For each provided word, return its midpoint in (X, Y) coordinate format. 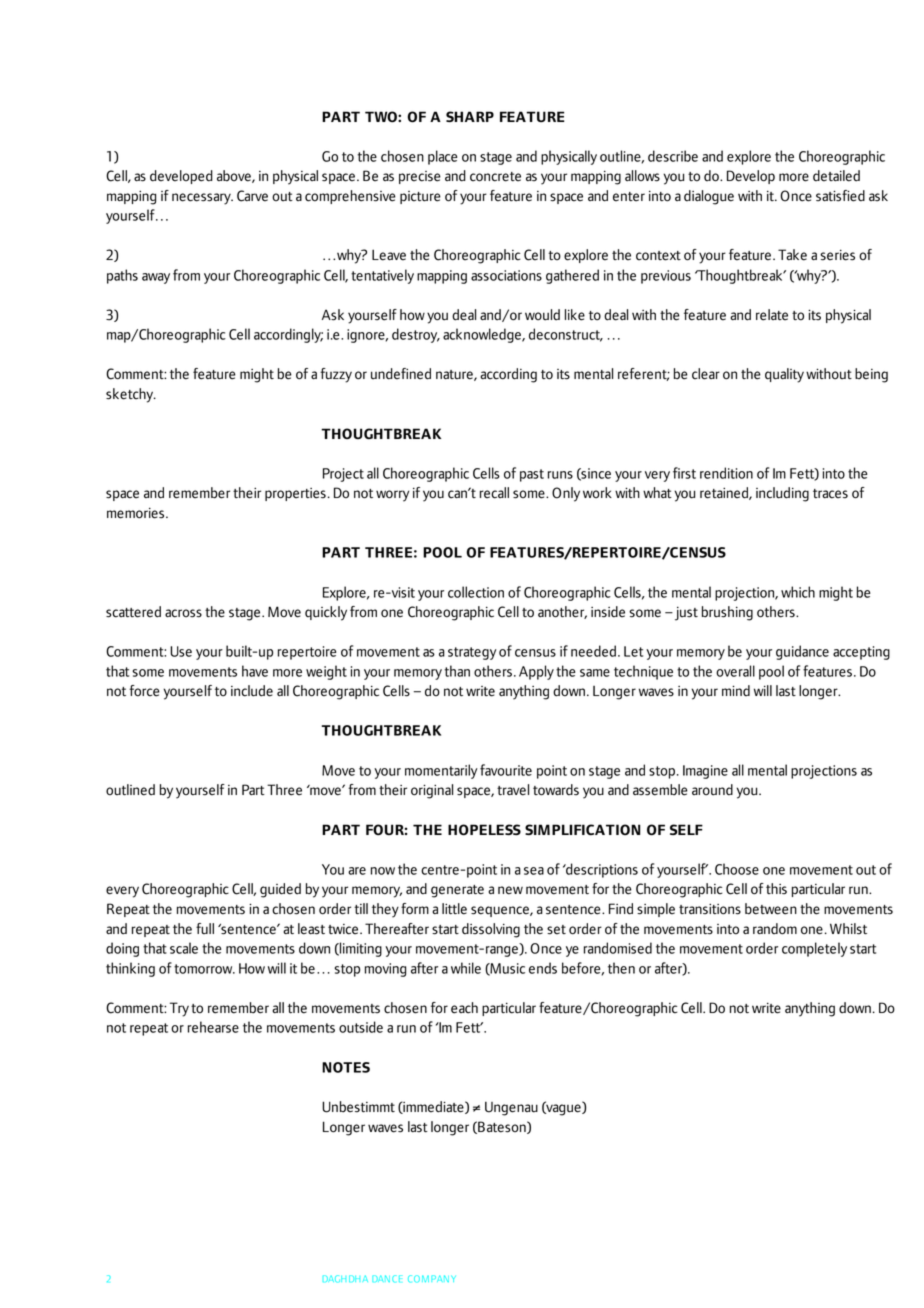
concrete (495, 177)
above (235, 176)
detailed (836, 176)
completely (814, 949)
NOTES (346, 1067)
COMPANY (432, 1279)
